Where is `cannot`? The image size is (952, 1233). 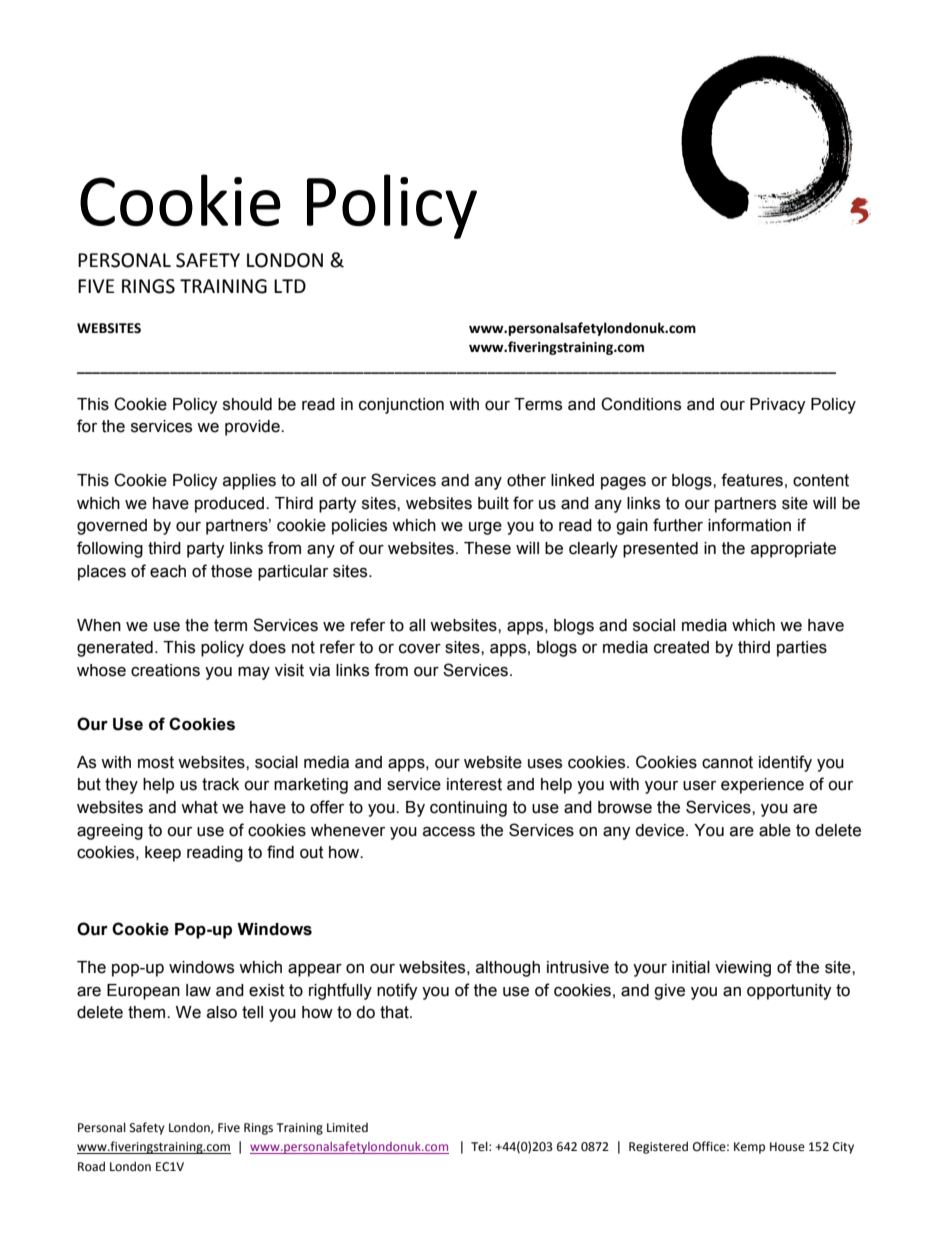
cannot is located at coordinates (727, 762).
